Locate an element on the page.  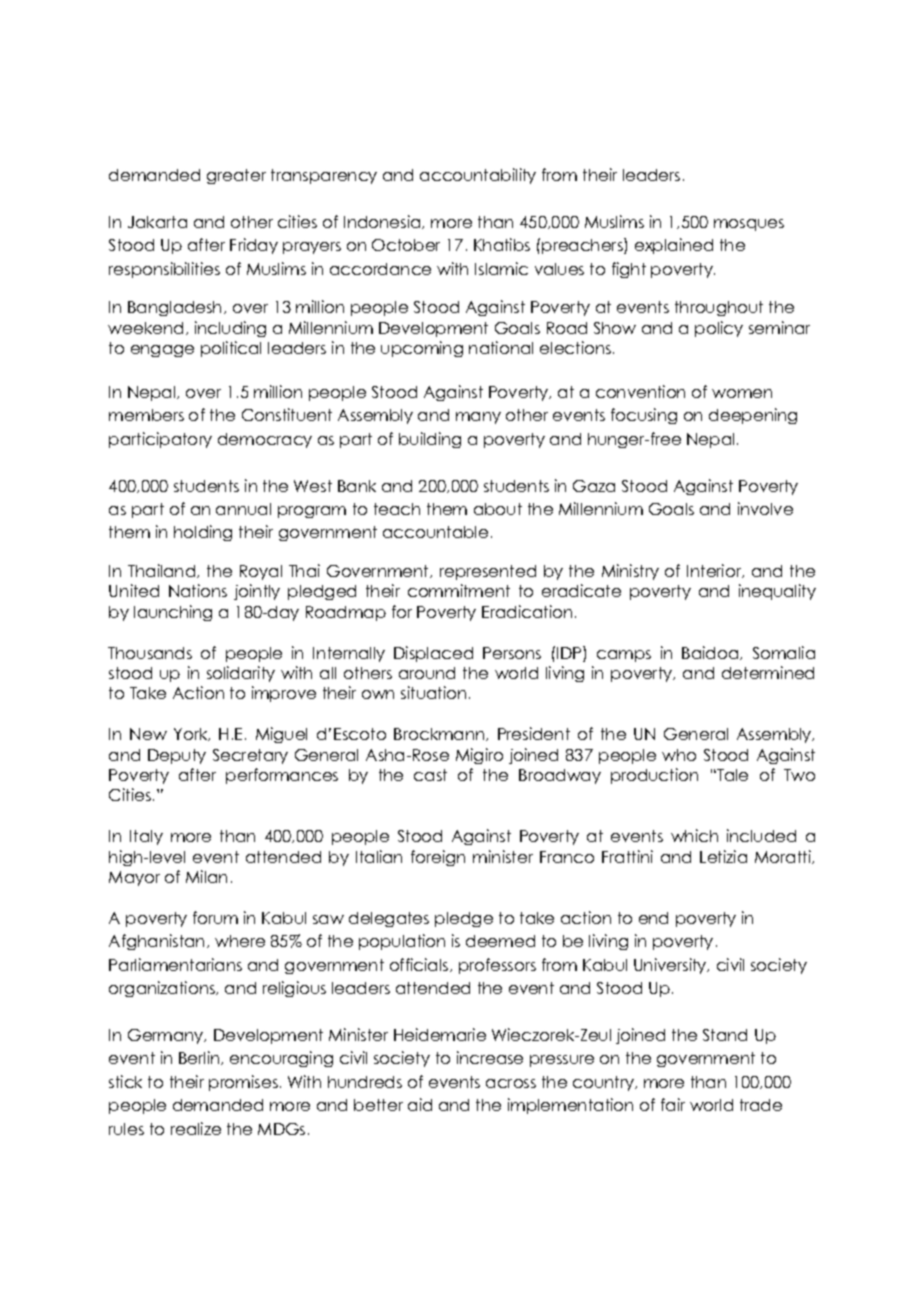
greater is located at coordinates (236, 176).
